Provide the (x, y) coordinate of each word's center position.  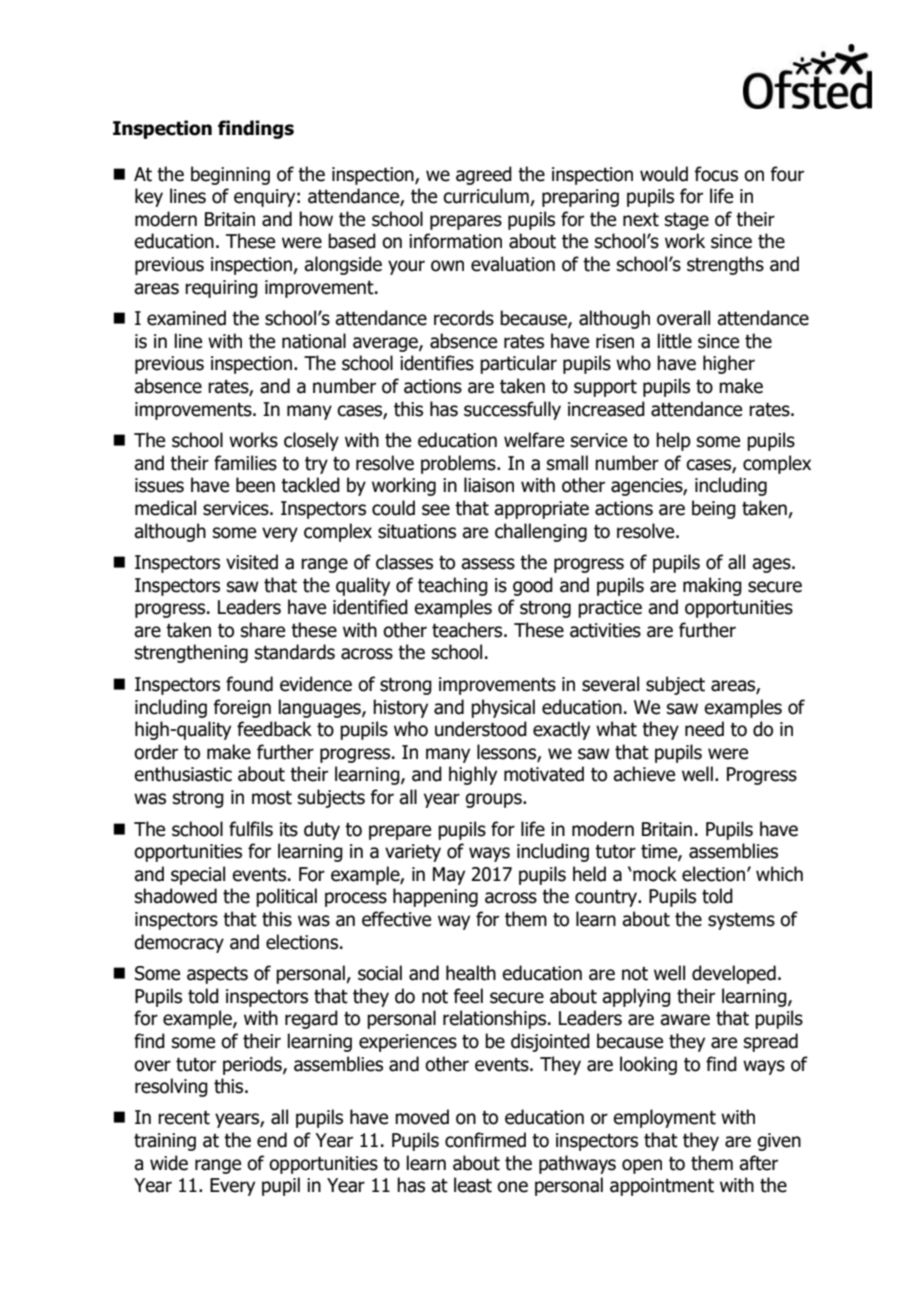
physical (503, 708)
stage (687, 221)
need (704, 729)
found (249, 684)
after (758, 1163)
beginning (230, 175)
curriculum (487, 197)
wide (169, 1163)
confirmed (485, 1140)
